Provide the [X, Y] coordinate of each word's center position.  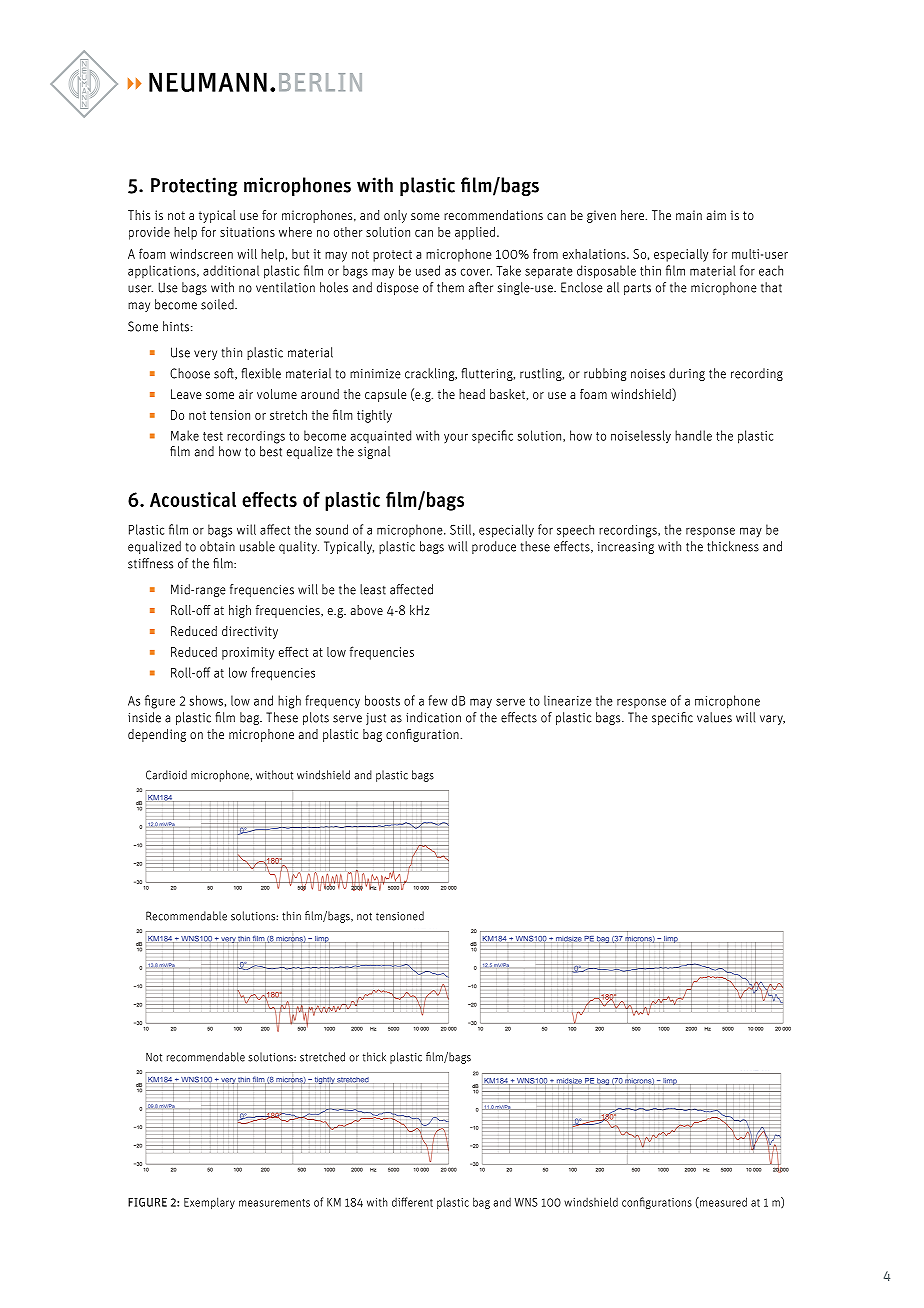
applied [475, 233]
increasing [625, 548]
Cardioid [166, 775]
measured [722, 1202]
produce [494, 547]
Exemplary [209, 1203]
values [714, 717]
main [689, 215]
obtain [217, 546]
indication [433, 717]
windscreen [201, 253]
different [412, 1202]
